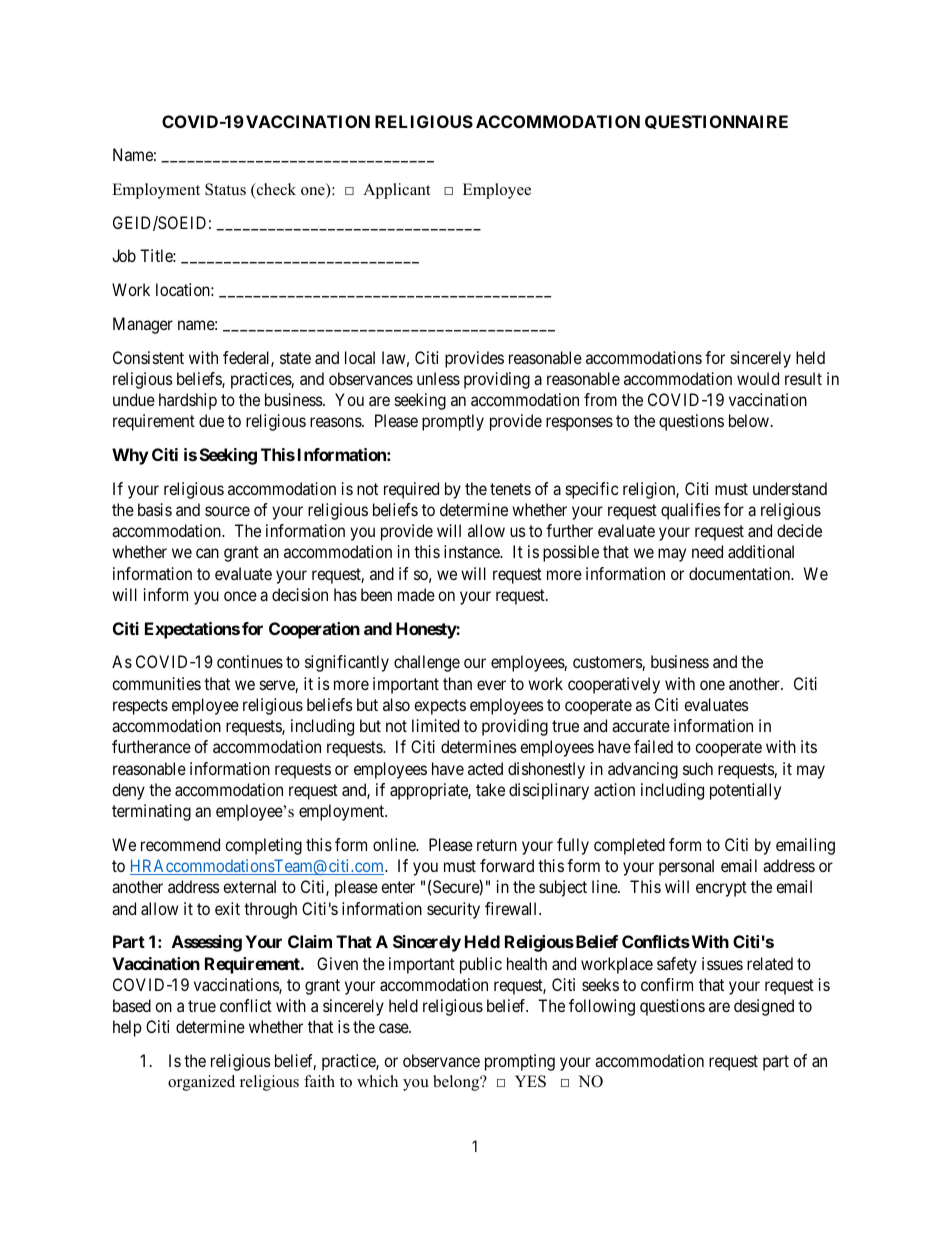  Describe the element at coordinates (225, 189) in the screenshot. I see `Status` at that location.
